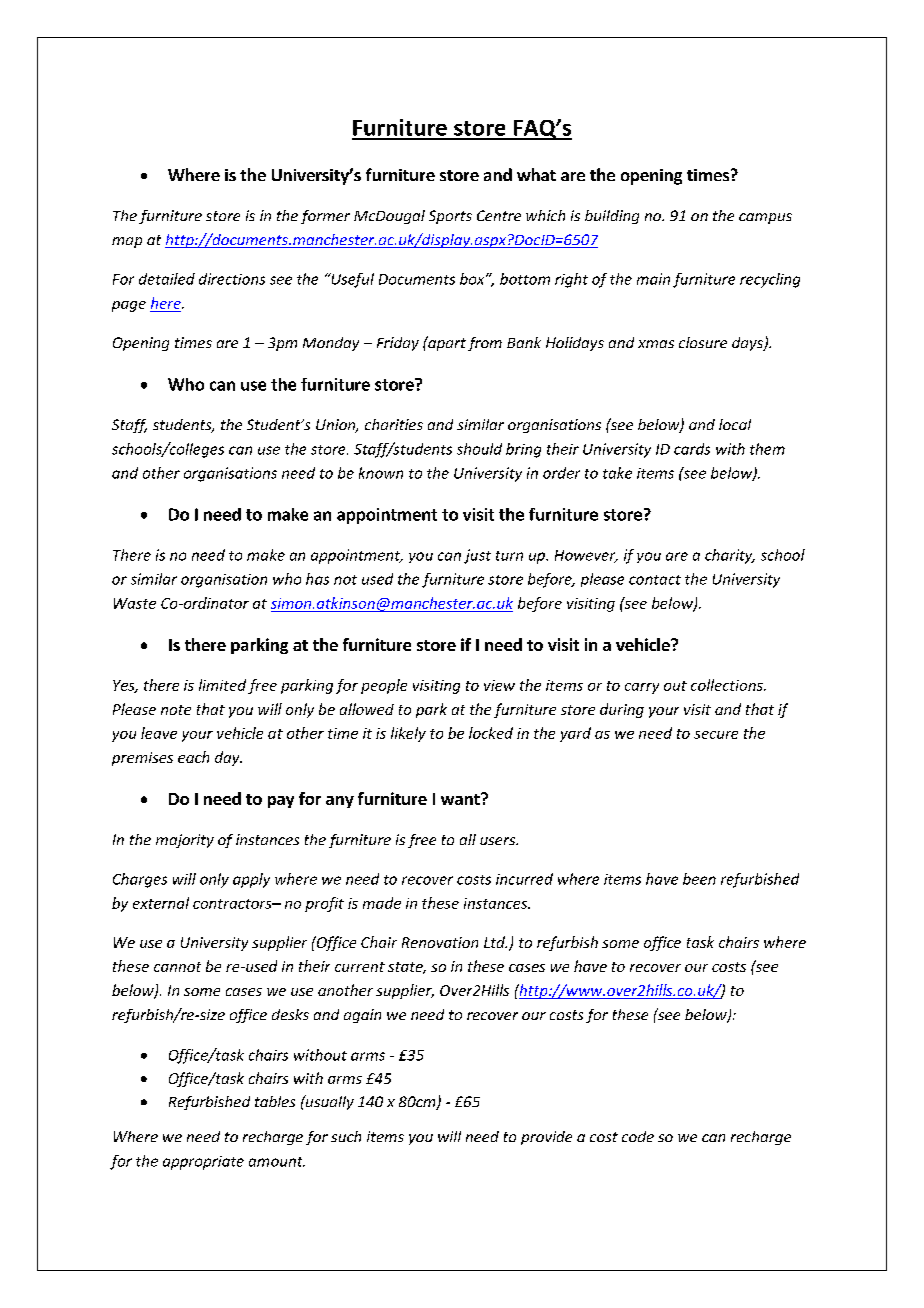  I want to click on Sports, so click(450, 217).
